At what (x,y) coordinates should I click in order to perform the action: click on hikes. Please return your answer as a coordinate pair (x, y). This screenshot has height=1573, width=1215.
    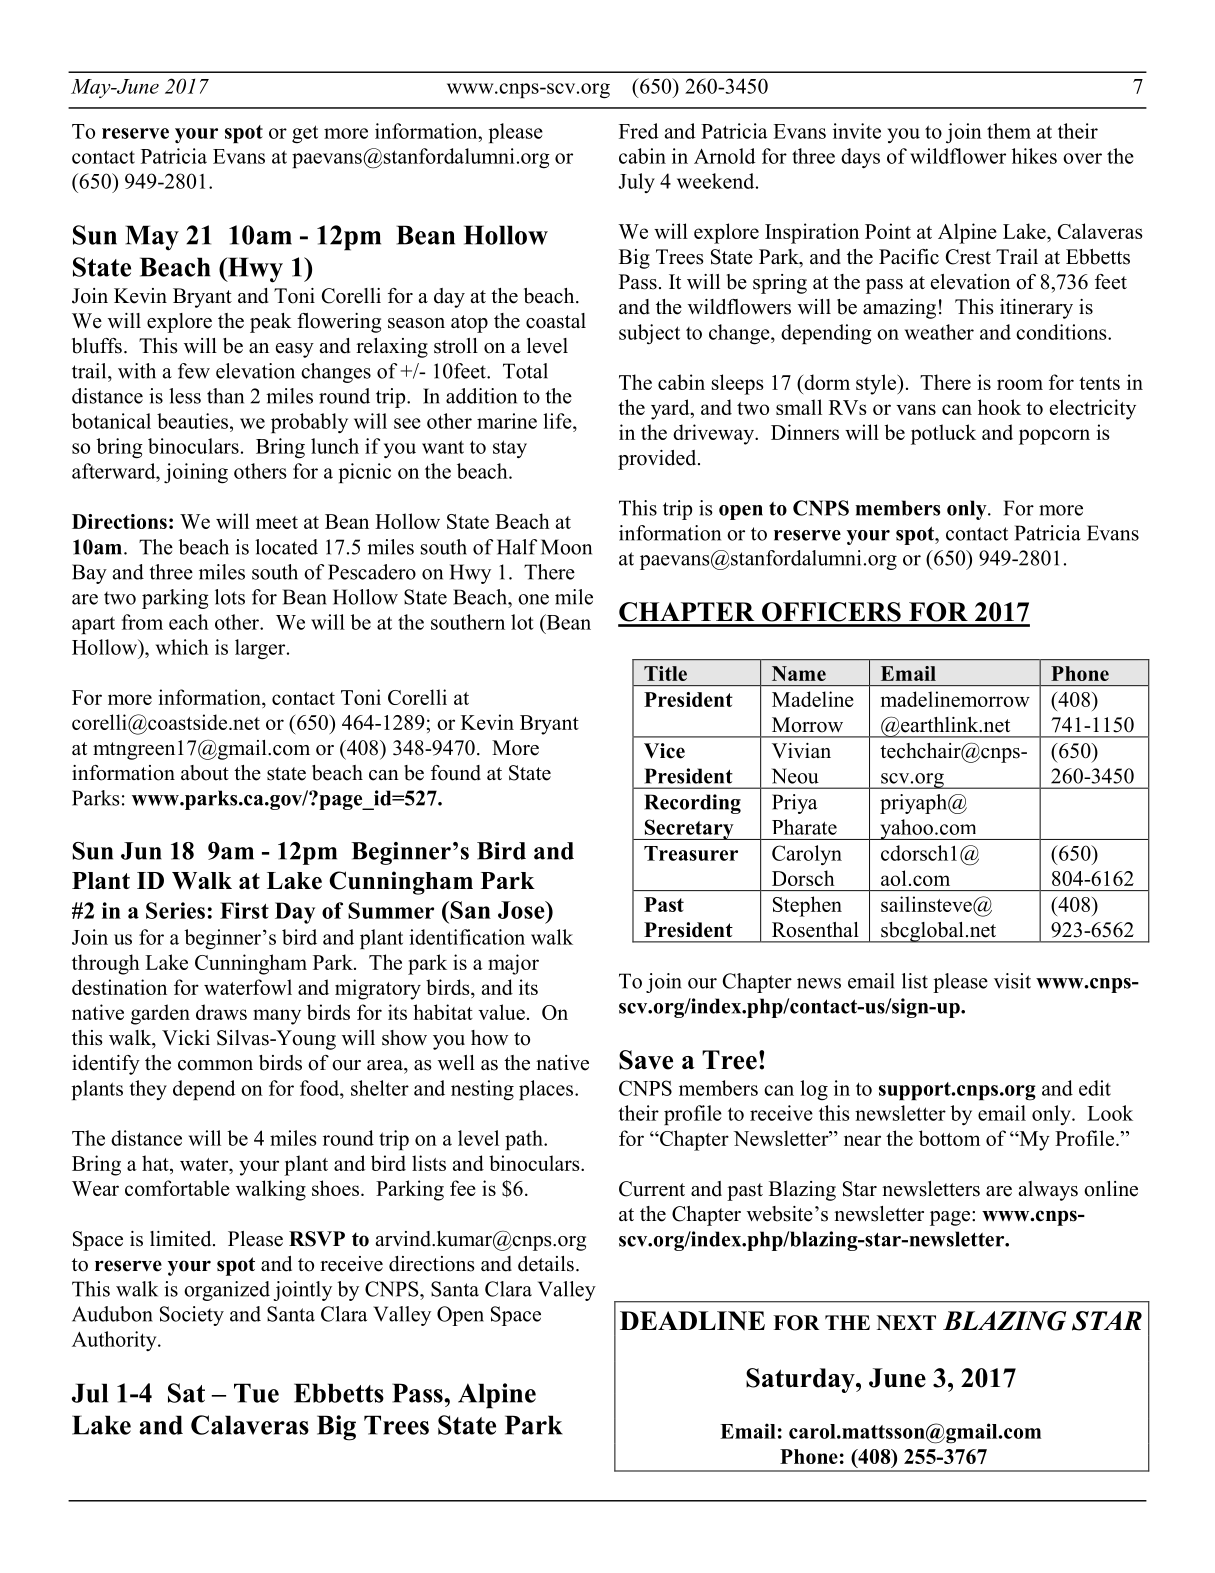
    Looking at the image, I should click on (1034, 156).
